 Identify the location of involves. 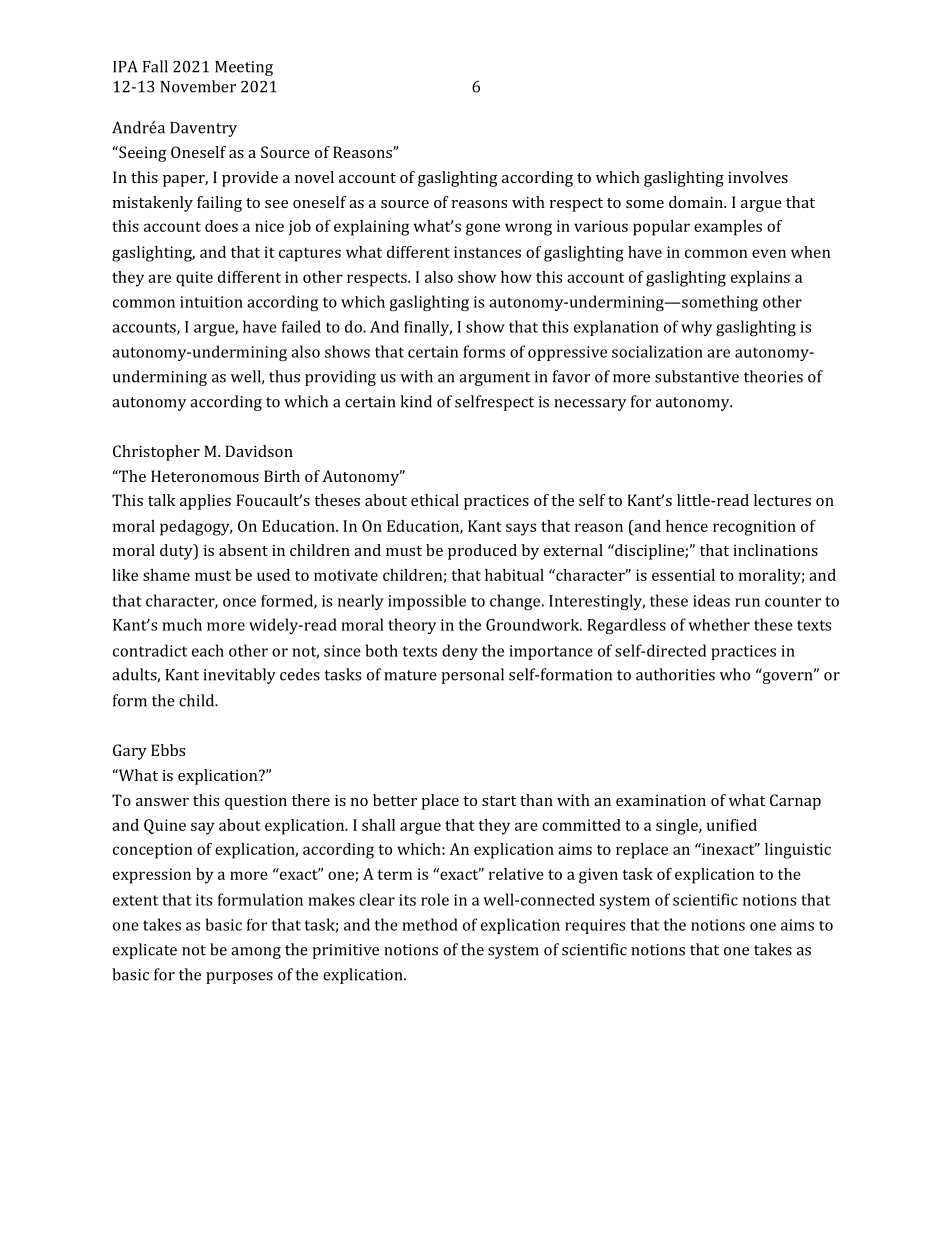
(758, 177).
